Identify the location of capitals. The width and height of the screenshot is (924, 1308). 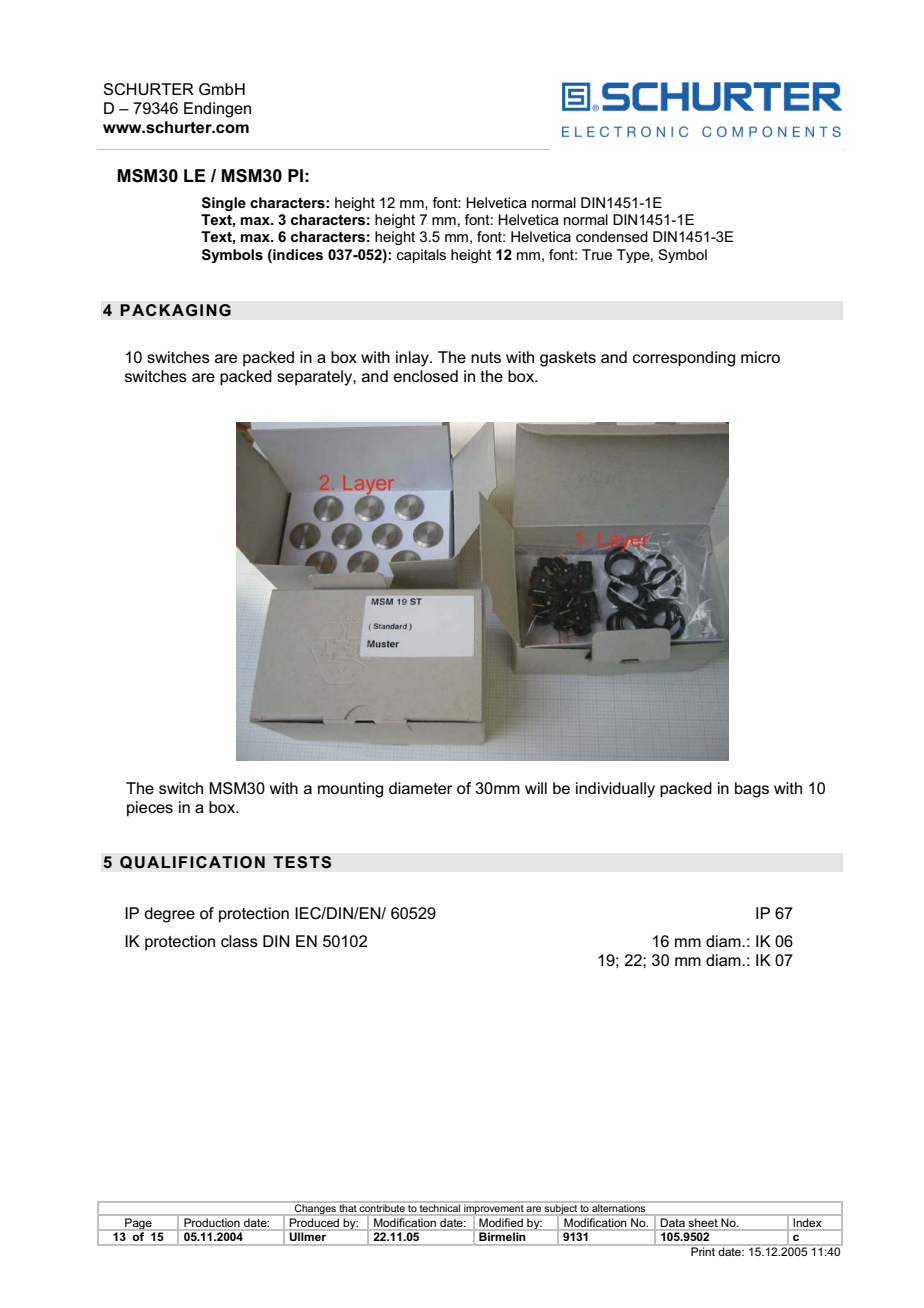
(421, 256).
